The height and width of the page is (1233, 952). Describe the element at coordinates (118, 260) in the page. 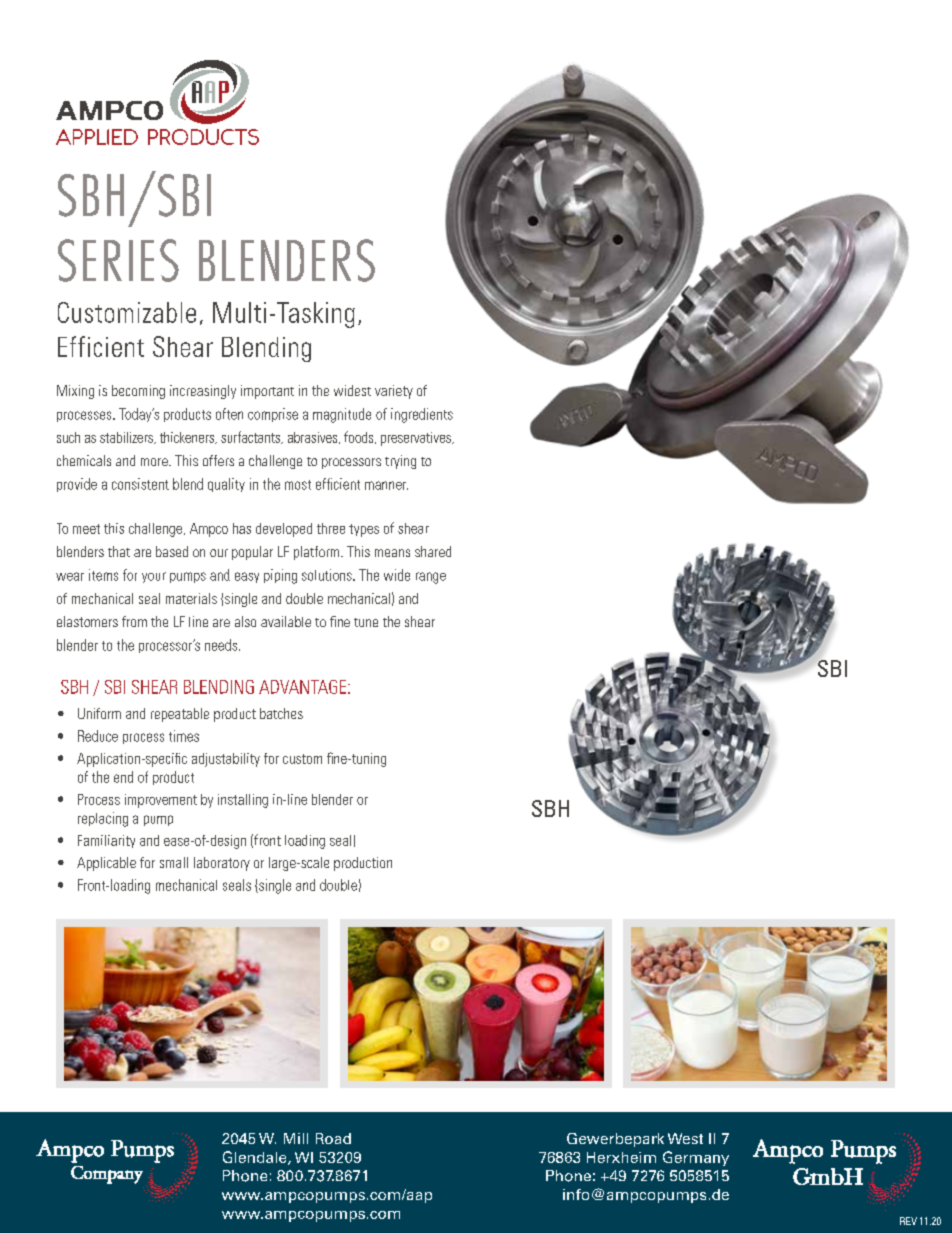

I see `SERIES` at that location.
